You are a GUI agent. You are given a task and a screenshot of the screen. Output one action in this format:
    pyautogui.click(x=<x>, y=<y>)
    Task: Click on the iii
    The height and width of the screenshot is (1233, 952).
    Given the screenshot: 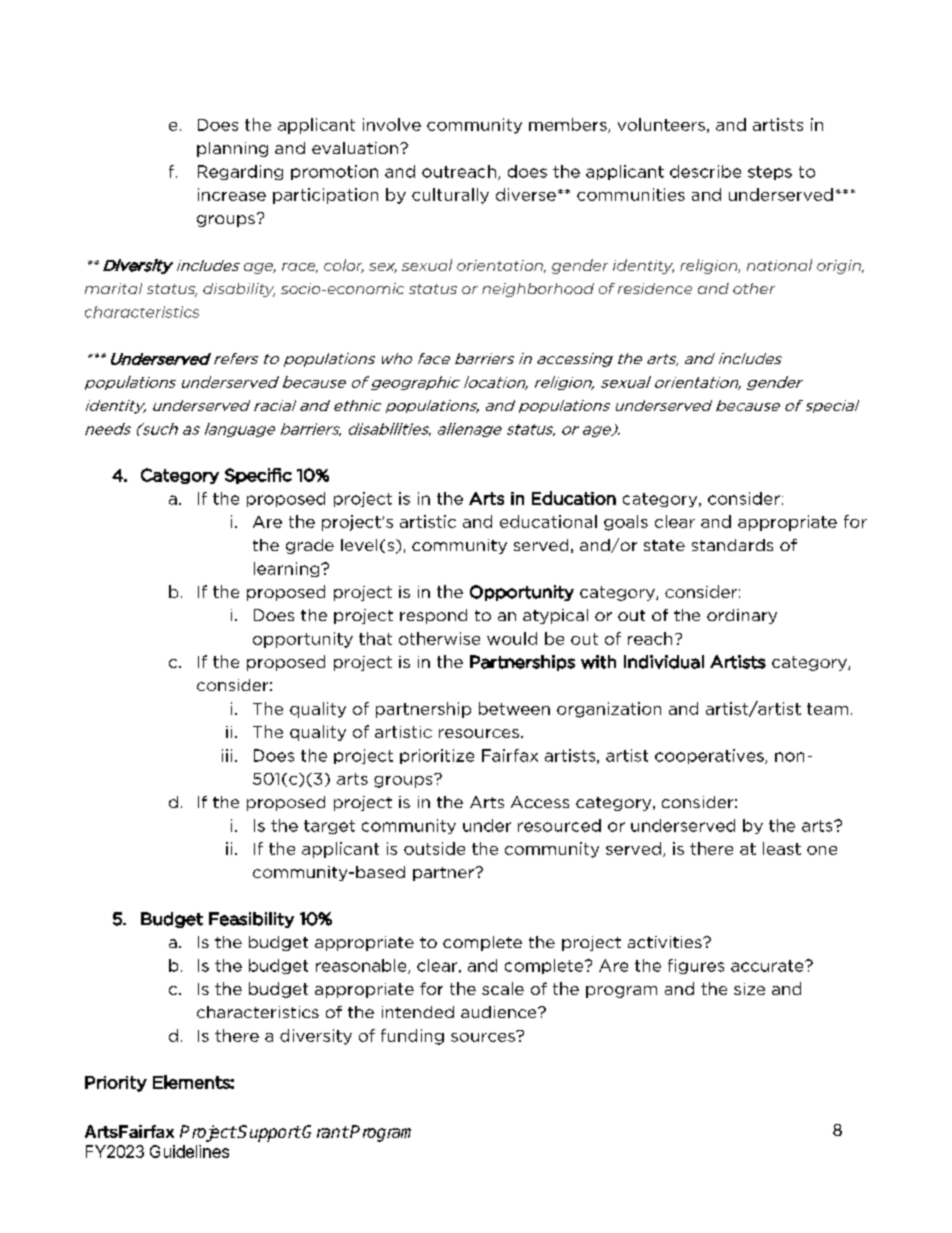 What is the action you would take?
    pyautogui.click(x=227, y=755)
